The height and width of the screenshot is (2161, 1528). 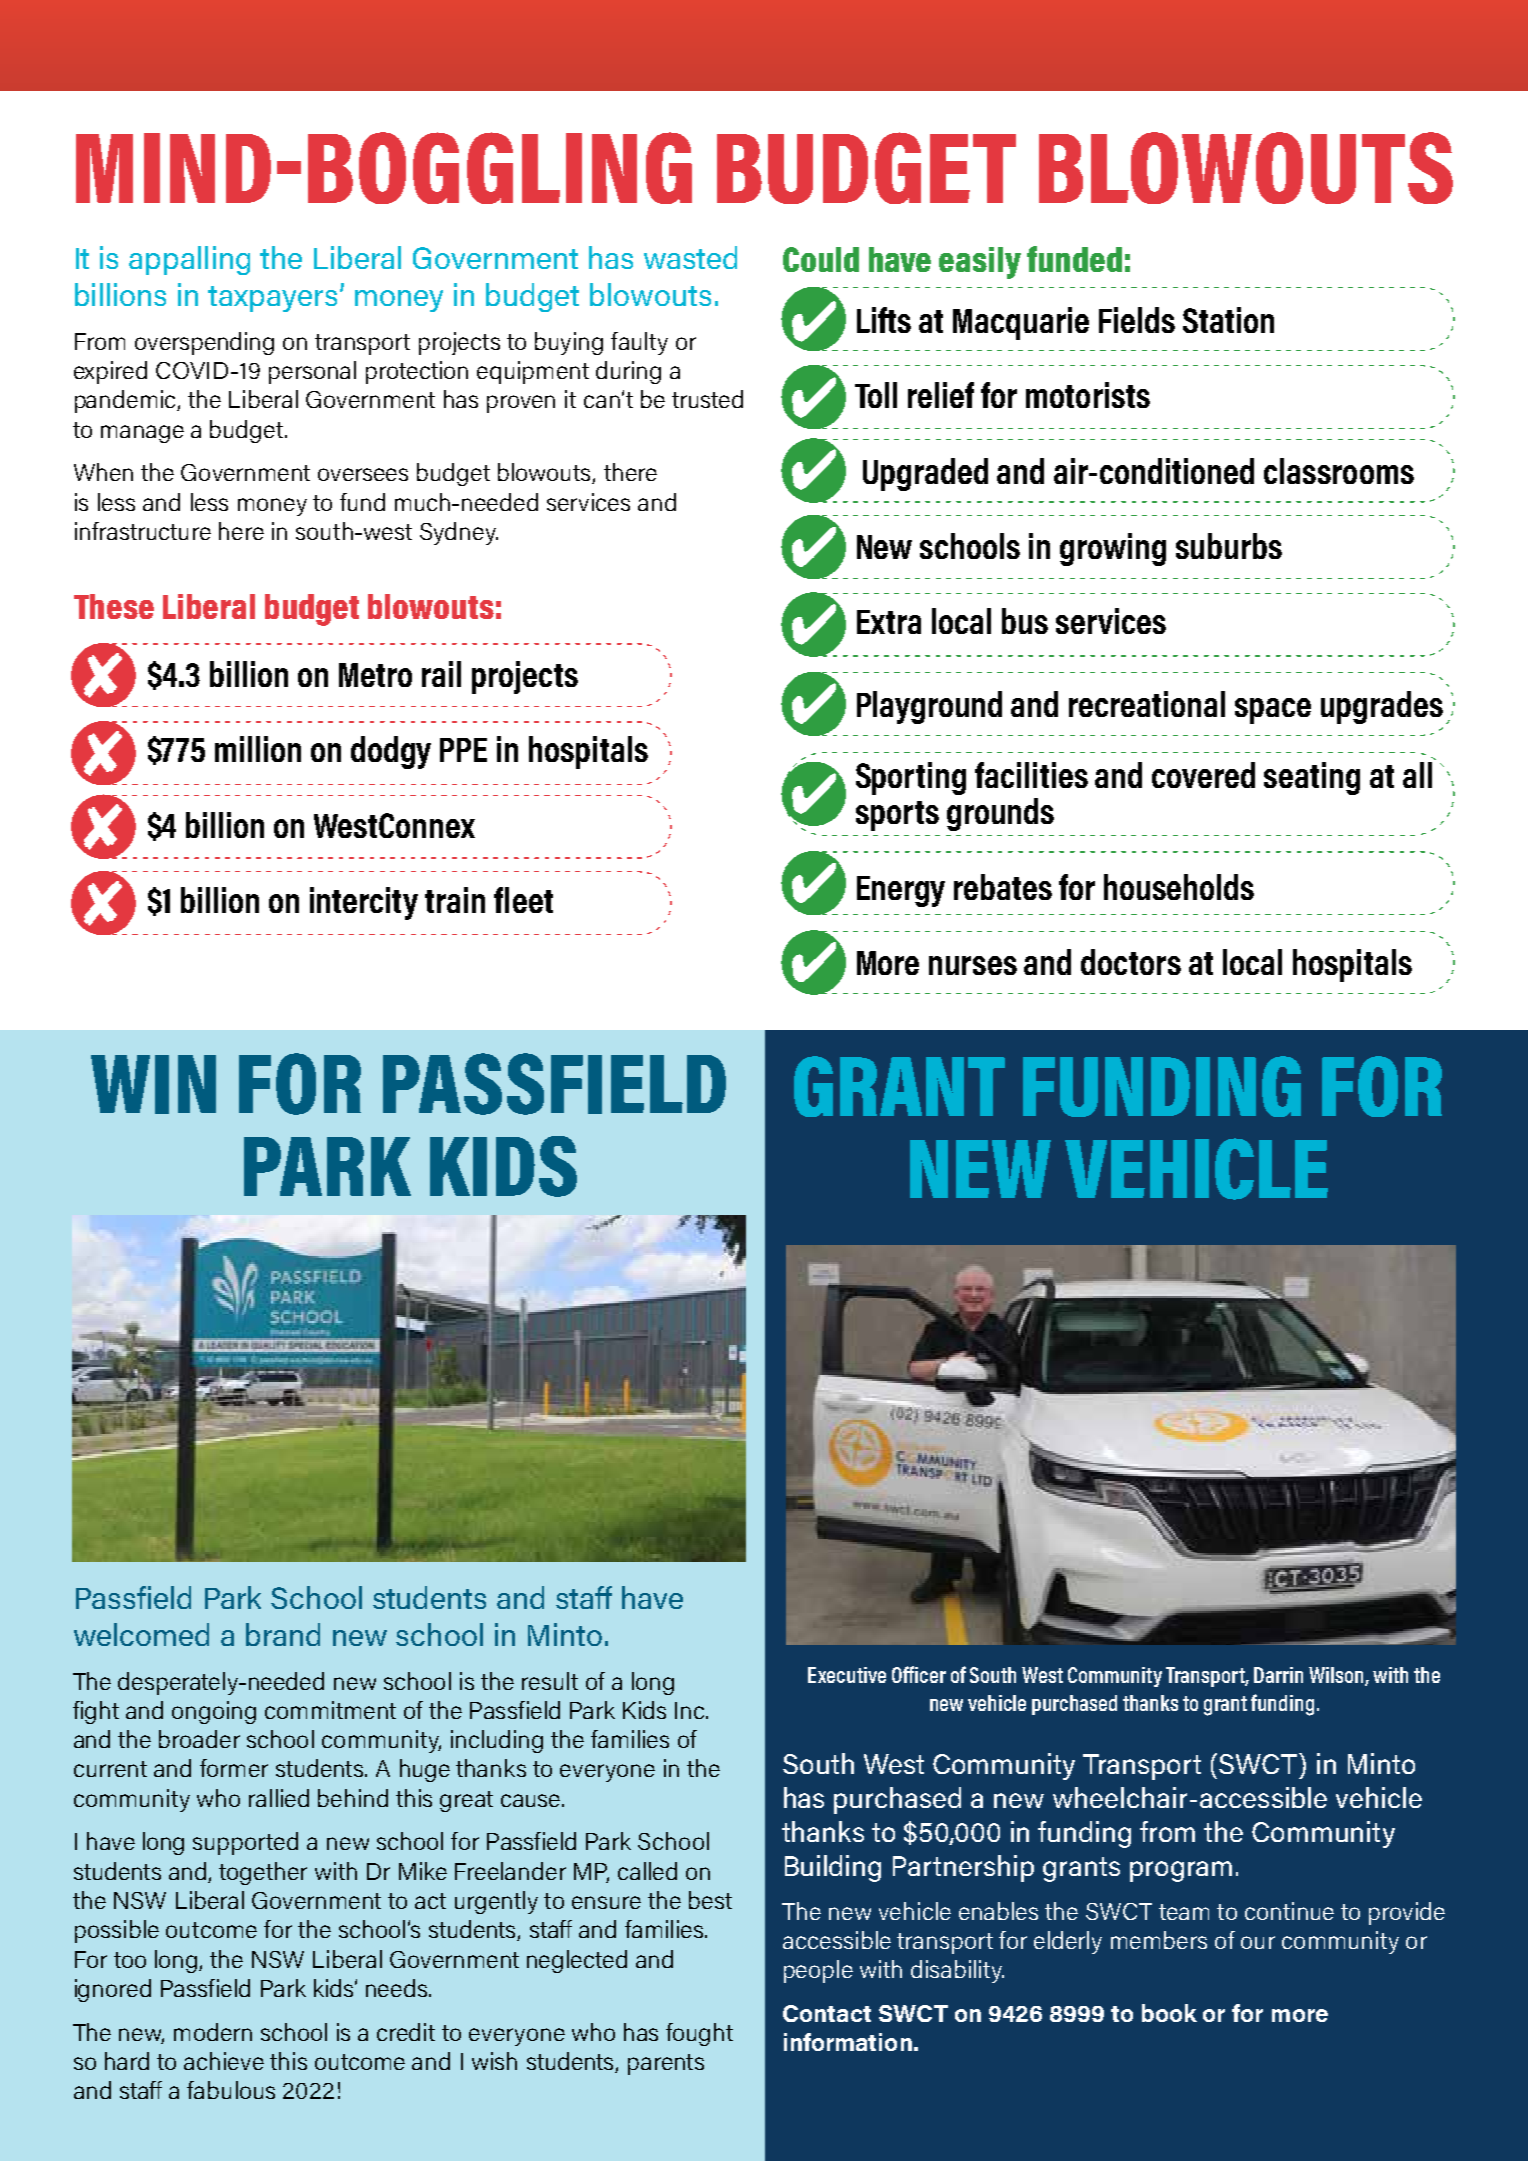 I want to click on Station, so click(x=1228, y=320).
